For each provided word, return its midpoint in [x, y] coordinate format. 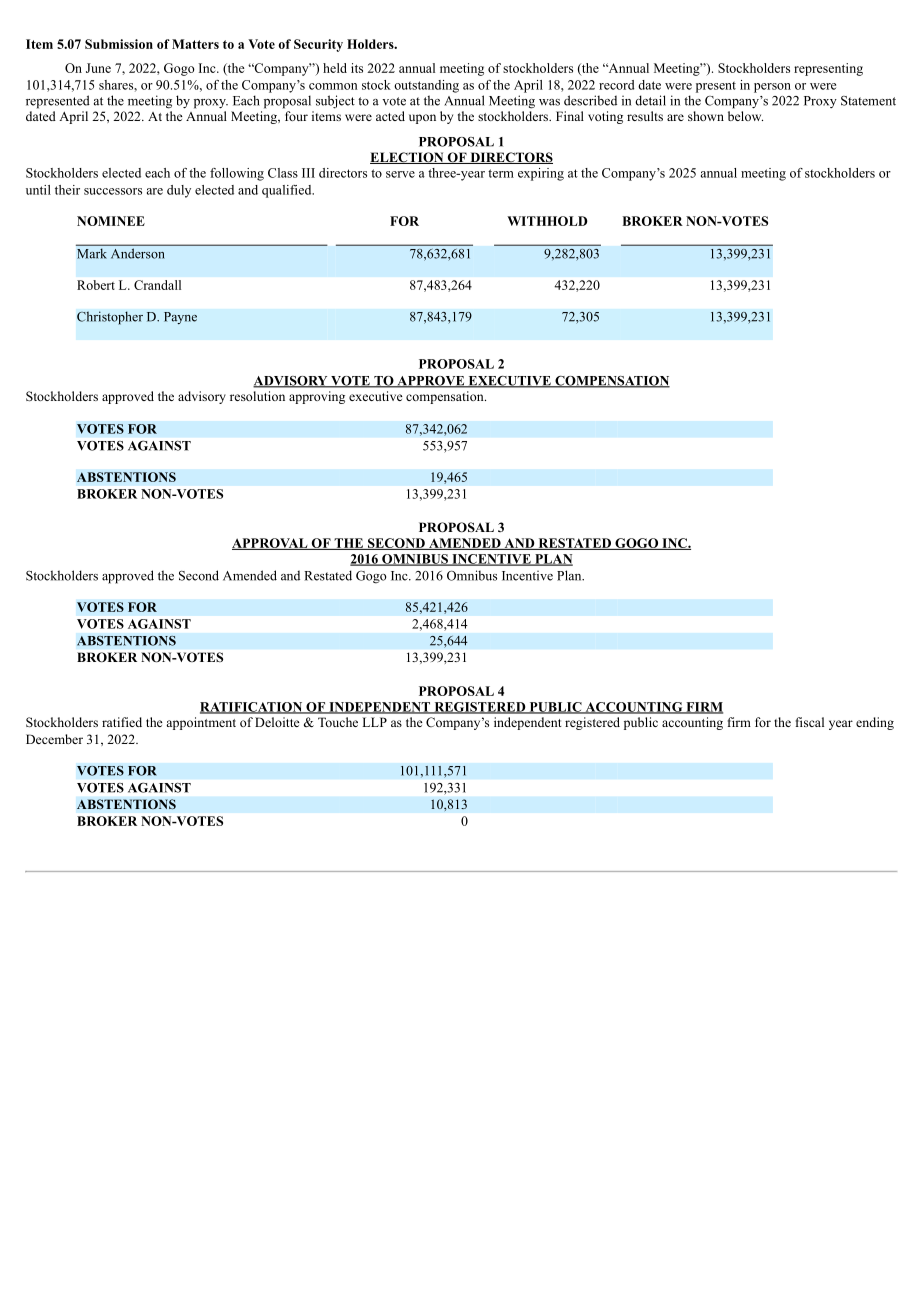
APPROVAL [271, 544]
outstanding [426, 86]
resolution [257, 396]
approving [317, 397]
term [501, 173]
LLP [374, 722]
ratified [122, 722]
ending [875, 723]
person [772, 88]
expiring [541, 174]
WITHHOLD [547, 221]
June [98, 68]
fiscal [810, 722]
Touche [338, 722]
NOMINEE [111, 221]
